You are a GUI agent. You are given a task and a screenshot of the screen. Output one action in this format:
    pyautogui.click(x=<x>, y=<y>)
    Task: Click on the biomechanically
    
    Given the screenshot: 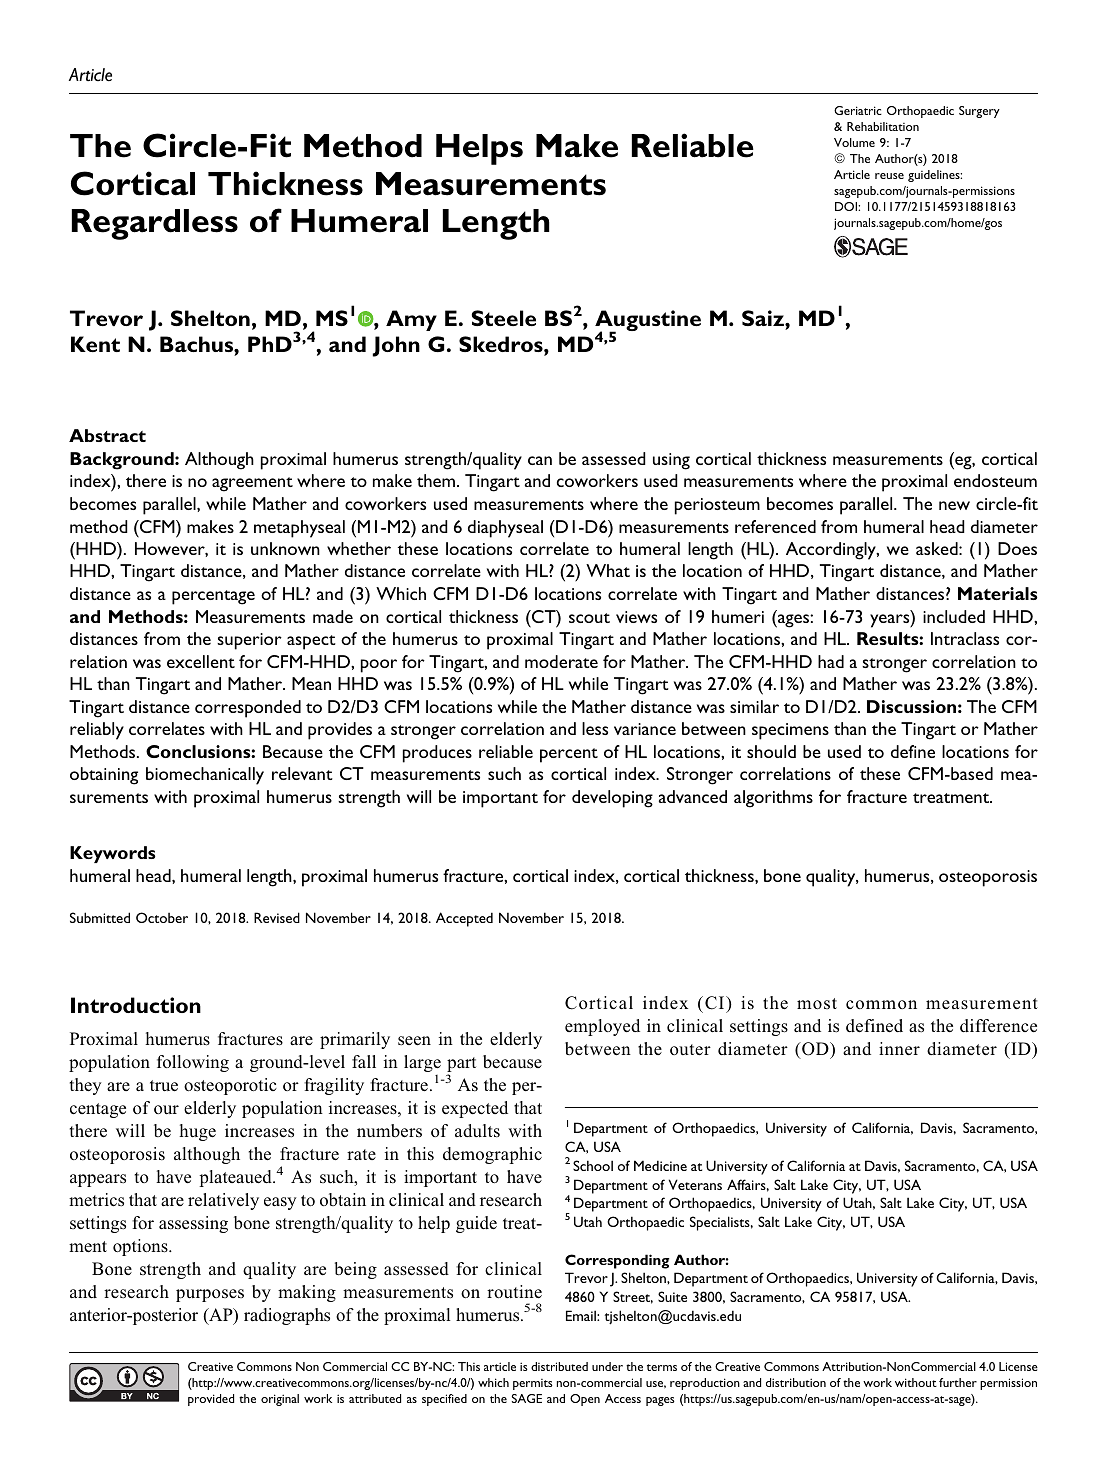 What is the action you would take?
    pyautogui.click(x=205, y=776)
